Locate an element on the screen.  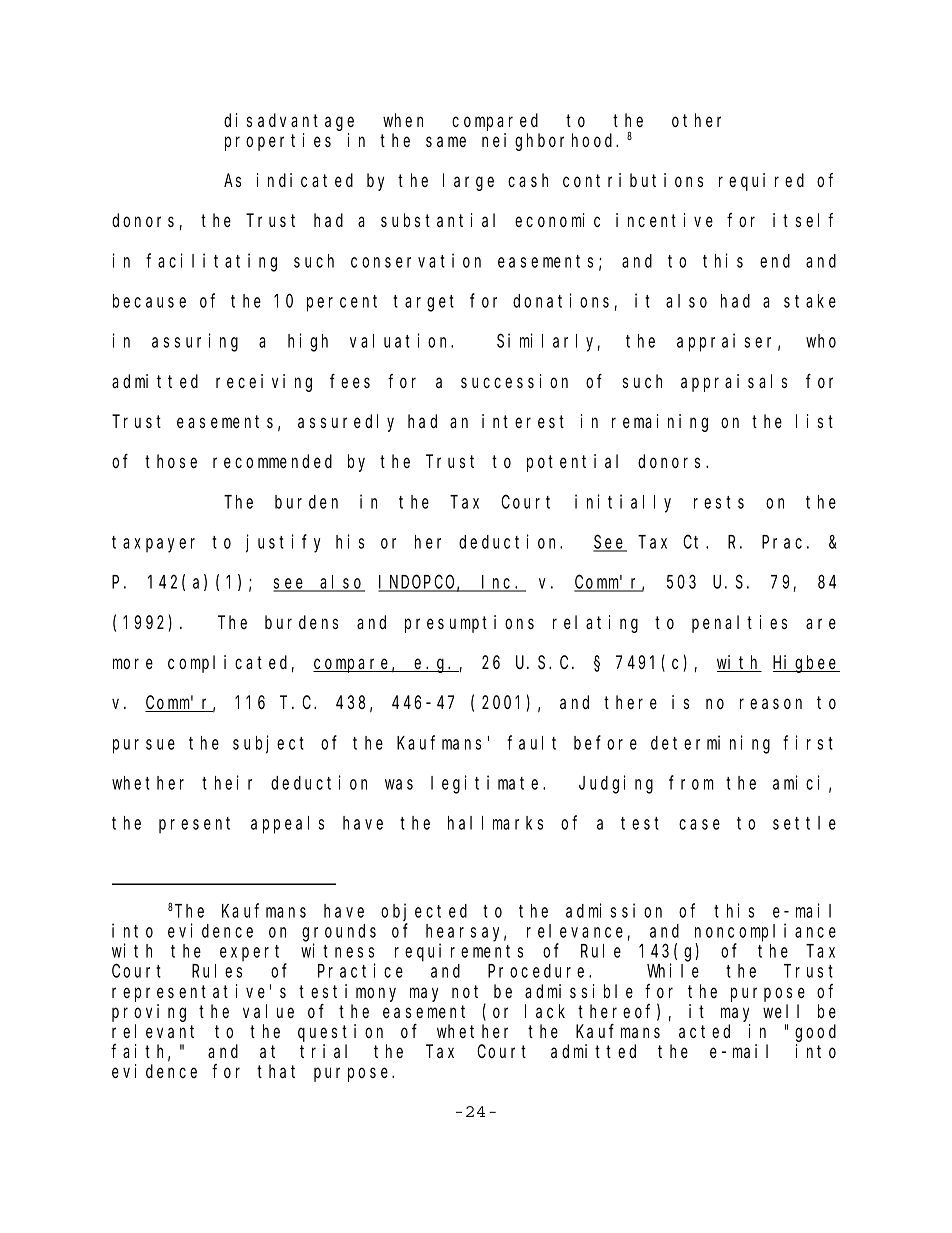
required is located at coordinates (761, 182).
